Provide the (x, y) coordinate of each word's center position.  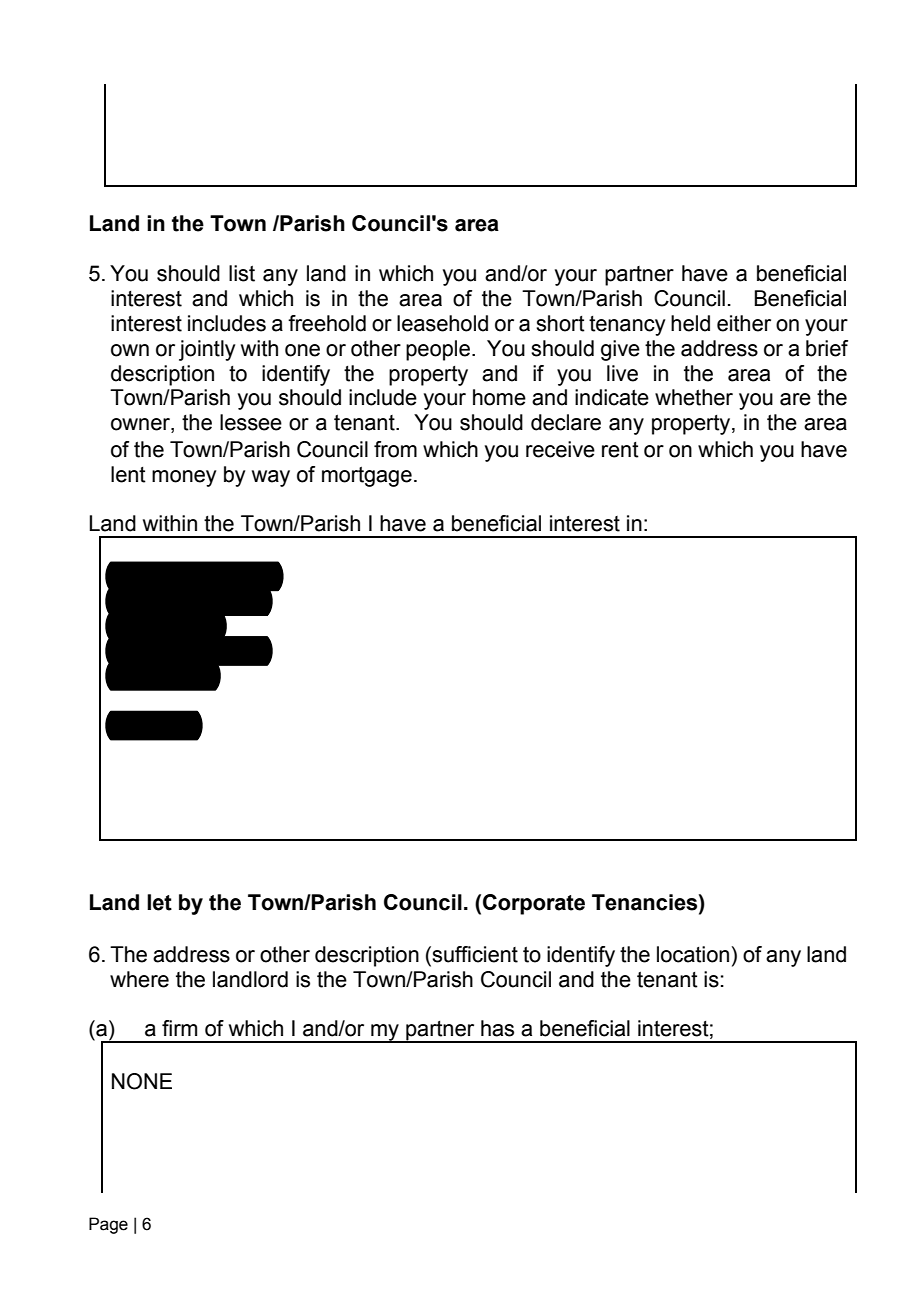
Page (108, 1225)
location (693, 954)
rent (620, 450)
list (242, 273)
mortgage (367, 476)
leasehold (442, 323)
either (744, 323)
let (159, 902)
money (184, 478)
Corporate (534, 904)
